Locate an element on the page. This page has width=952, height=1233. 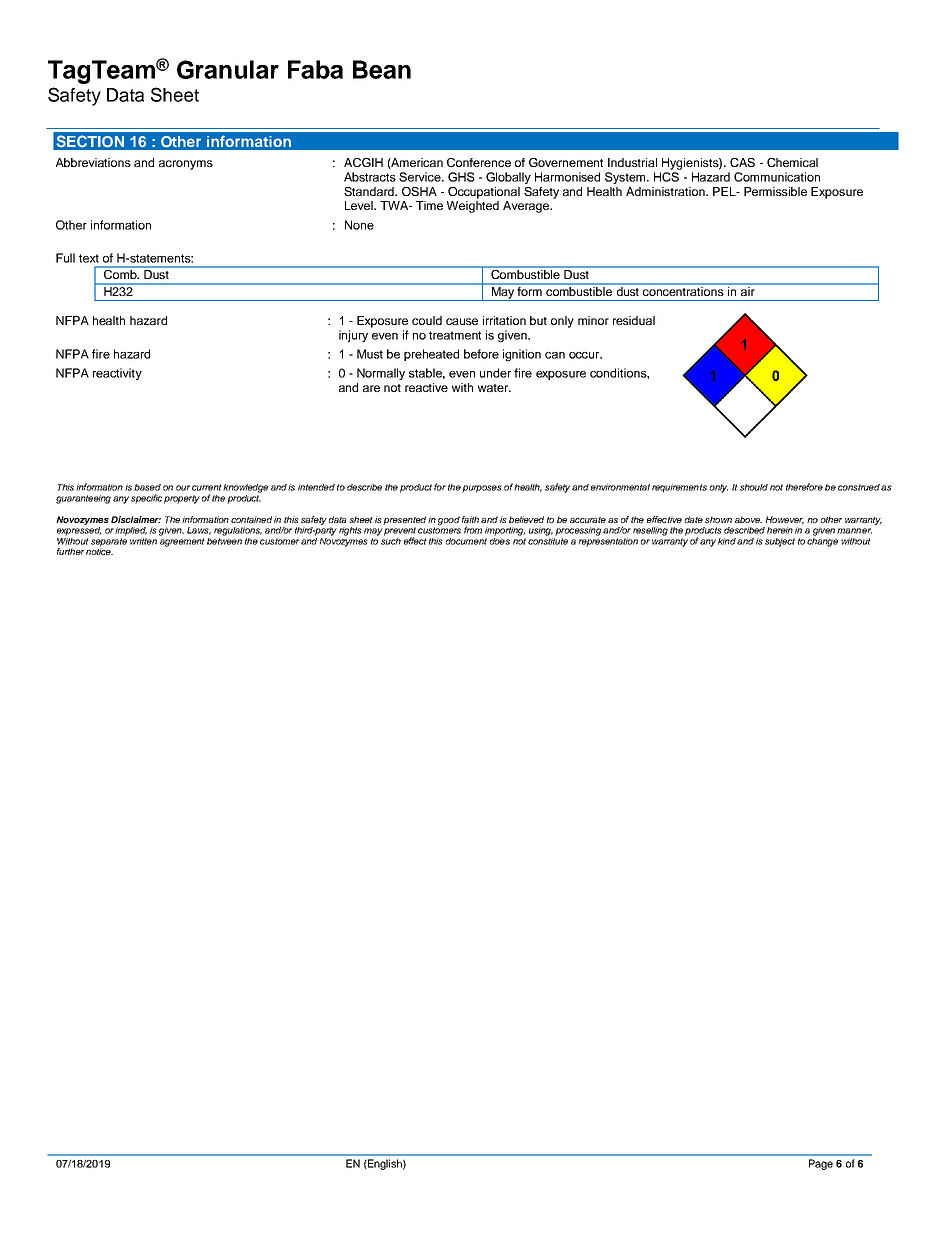
air is located at coordinates (748, 290).
